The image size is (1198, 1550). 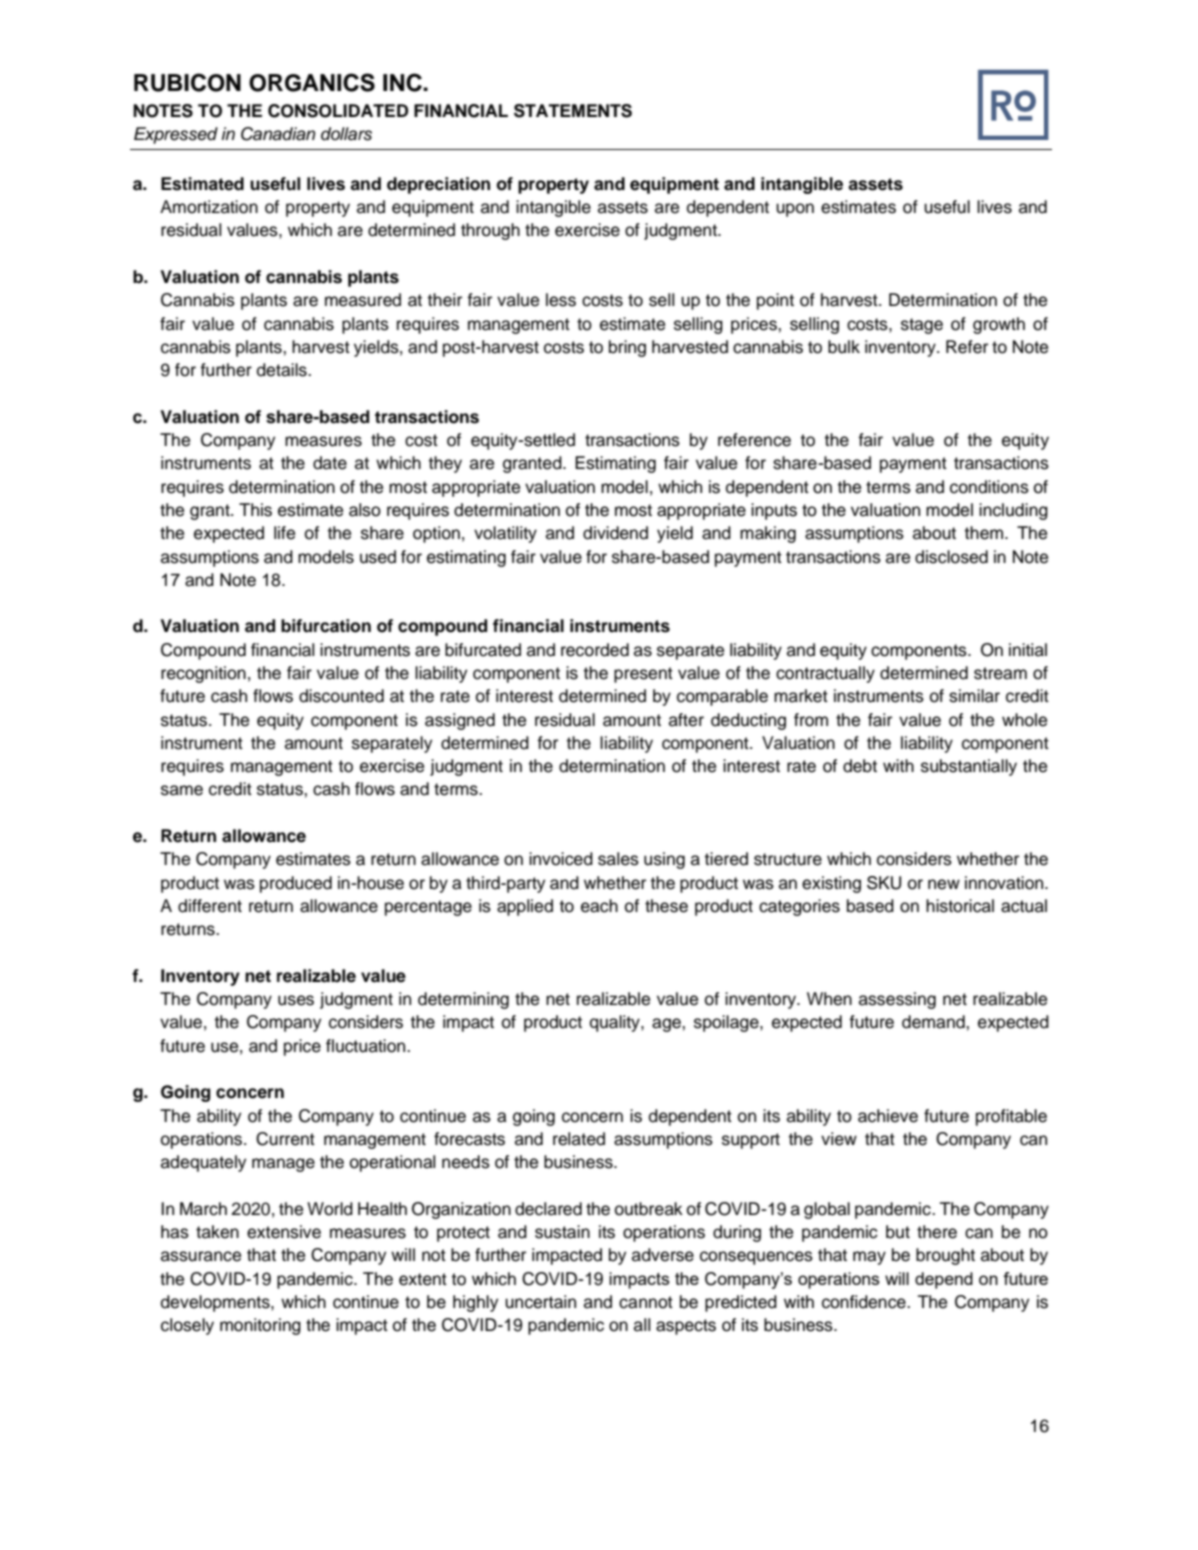 I want to click on STATEMENTS, so click(x=573, y=111).
